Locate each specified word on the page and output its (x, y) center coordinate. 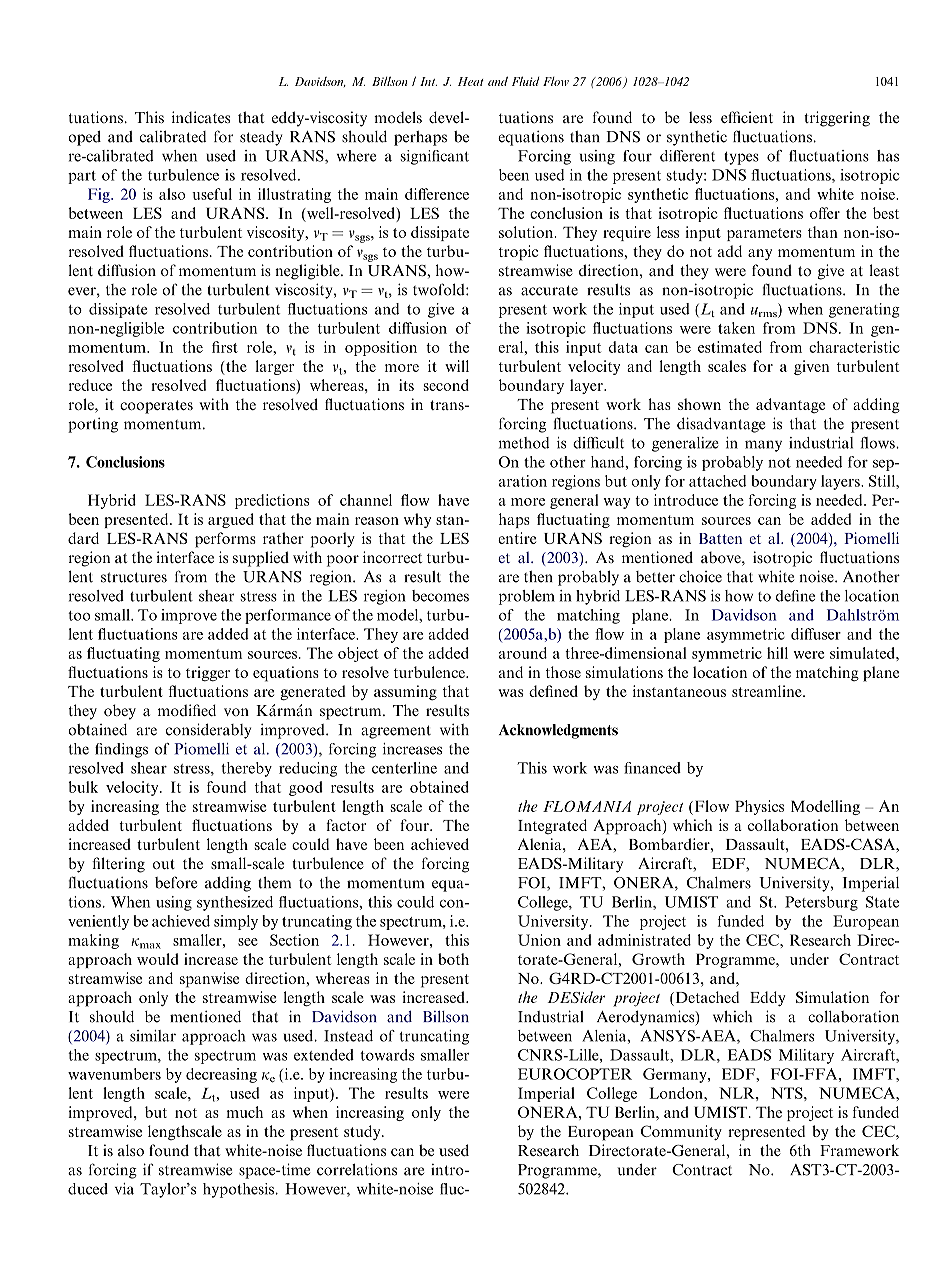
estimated (730, 347)
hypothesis (238, 1190)
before (176, 882)
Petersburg (821, 903)
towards (387, 1055)
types (741, 158)
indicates (201, 117)
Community (681, 1132)
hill (777, 653)
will (457, 366)
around (523, 653)
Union (539, 940)
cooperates (156, 407)
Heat (471, 81)
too (79, 616)
